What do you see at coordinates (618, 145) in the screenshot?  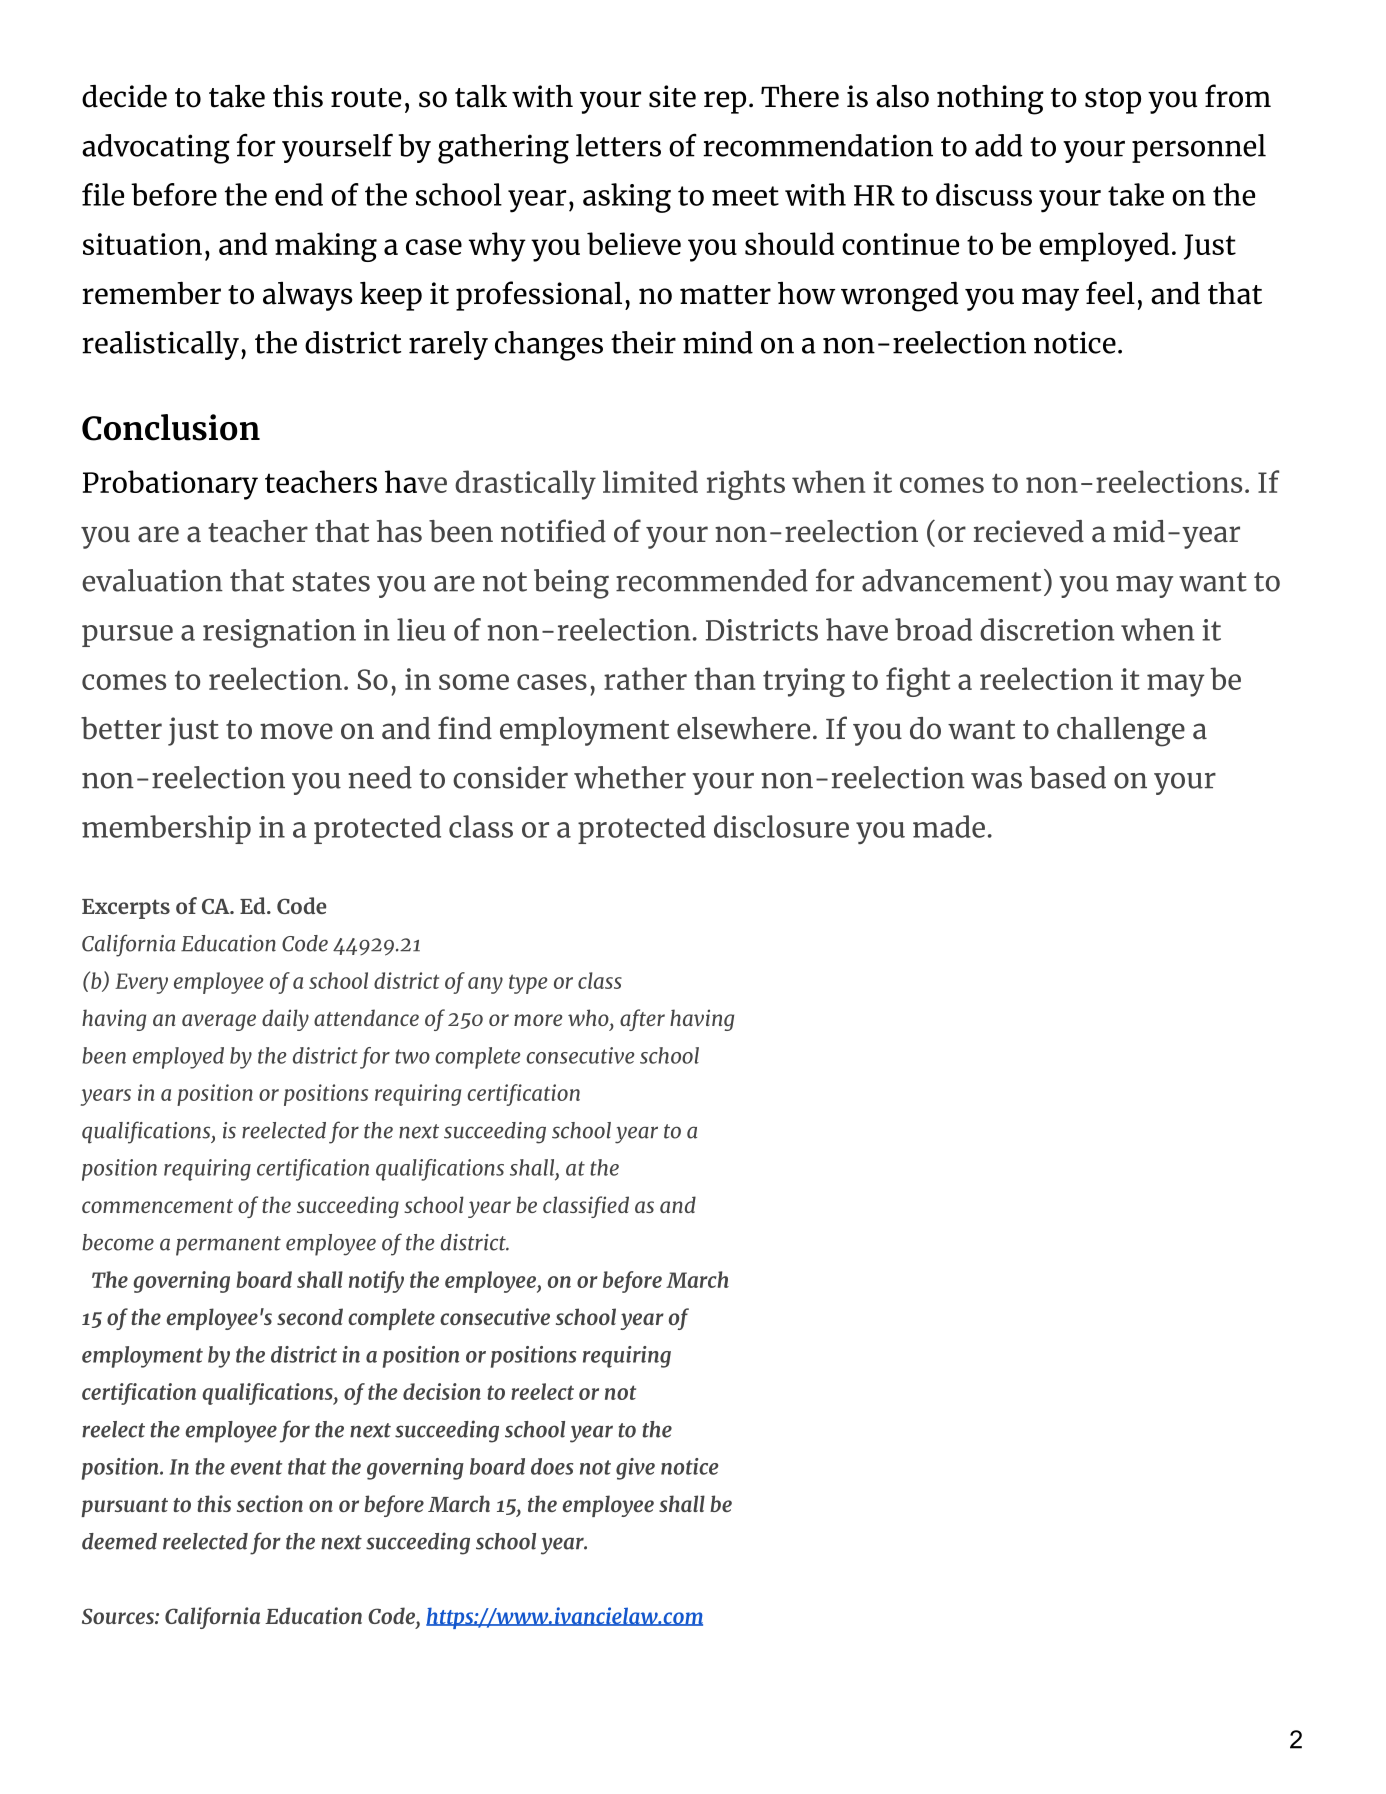 I see `letters` at bounding box center [618, 145].
